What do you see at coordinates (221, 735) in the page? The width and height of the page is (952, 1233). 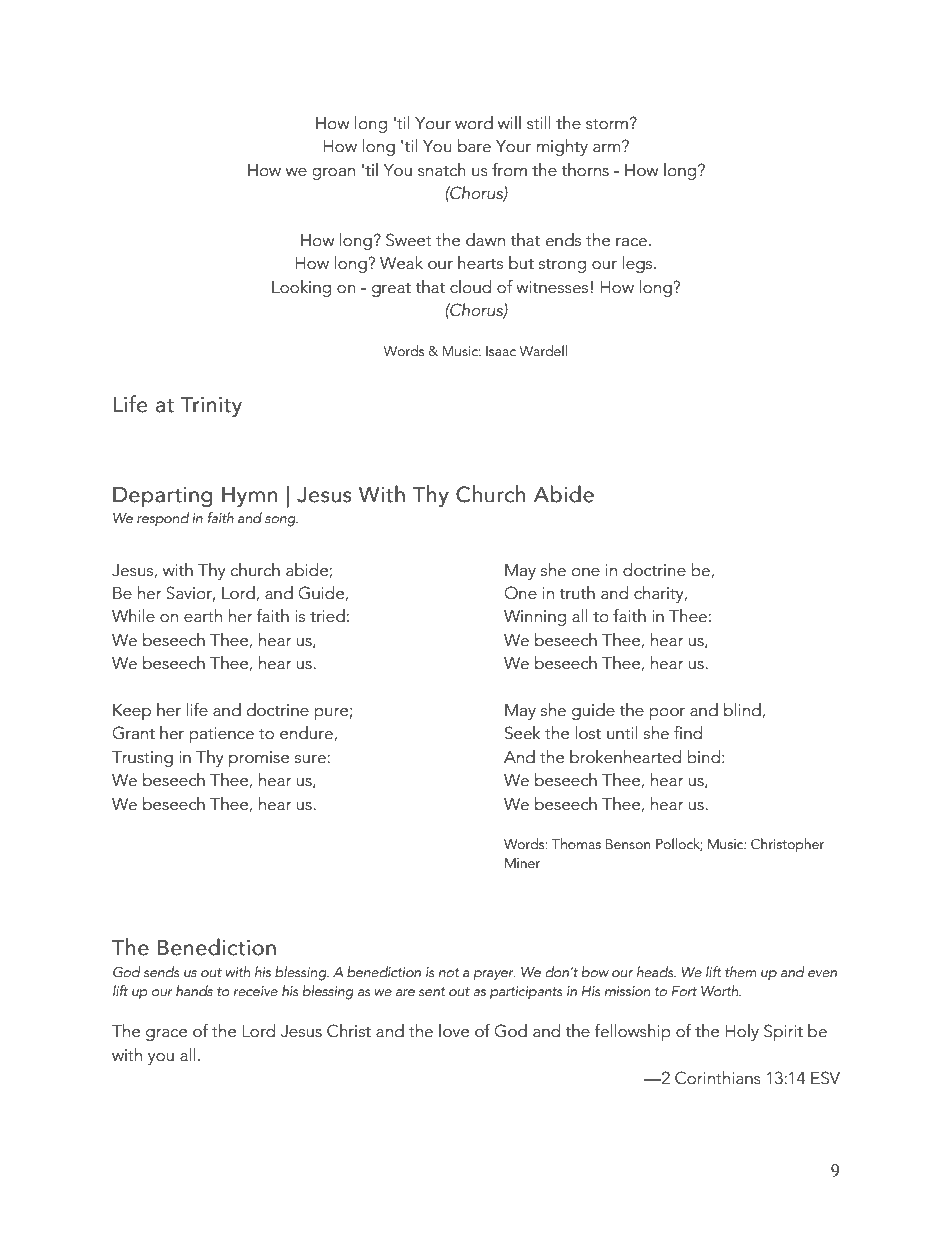 I see `patience` at bounding box center [221, 735].
